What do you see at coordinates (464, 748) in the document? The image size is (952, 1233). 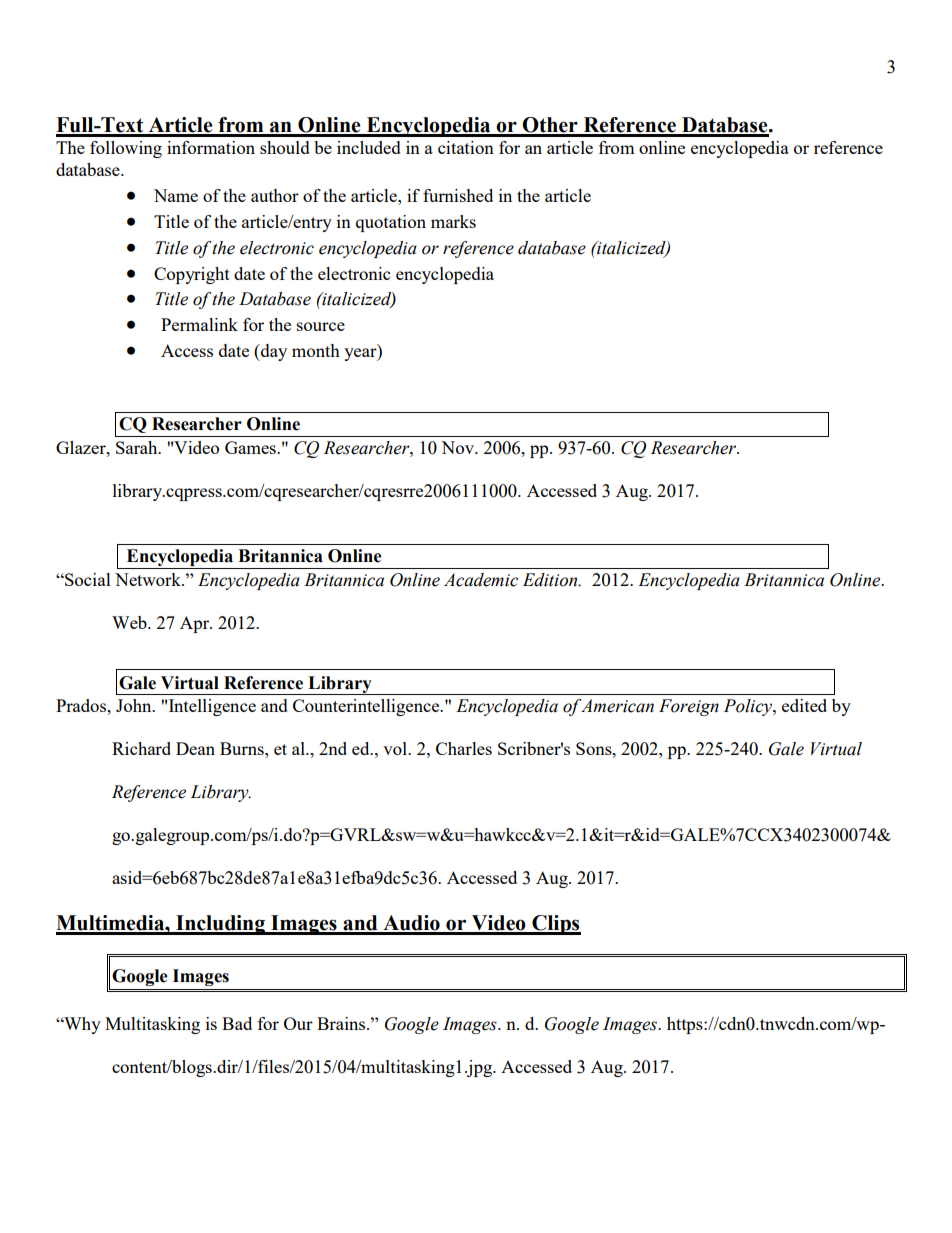 I see `Charles` at bounding box center [464, 748].
